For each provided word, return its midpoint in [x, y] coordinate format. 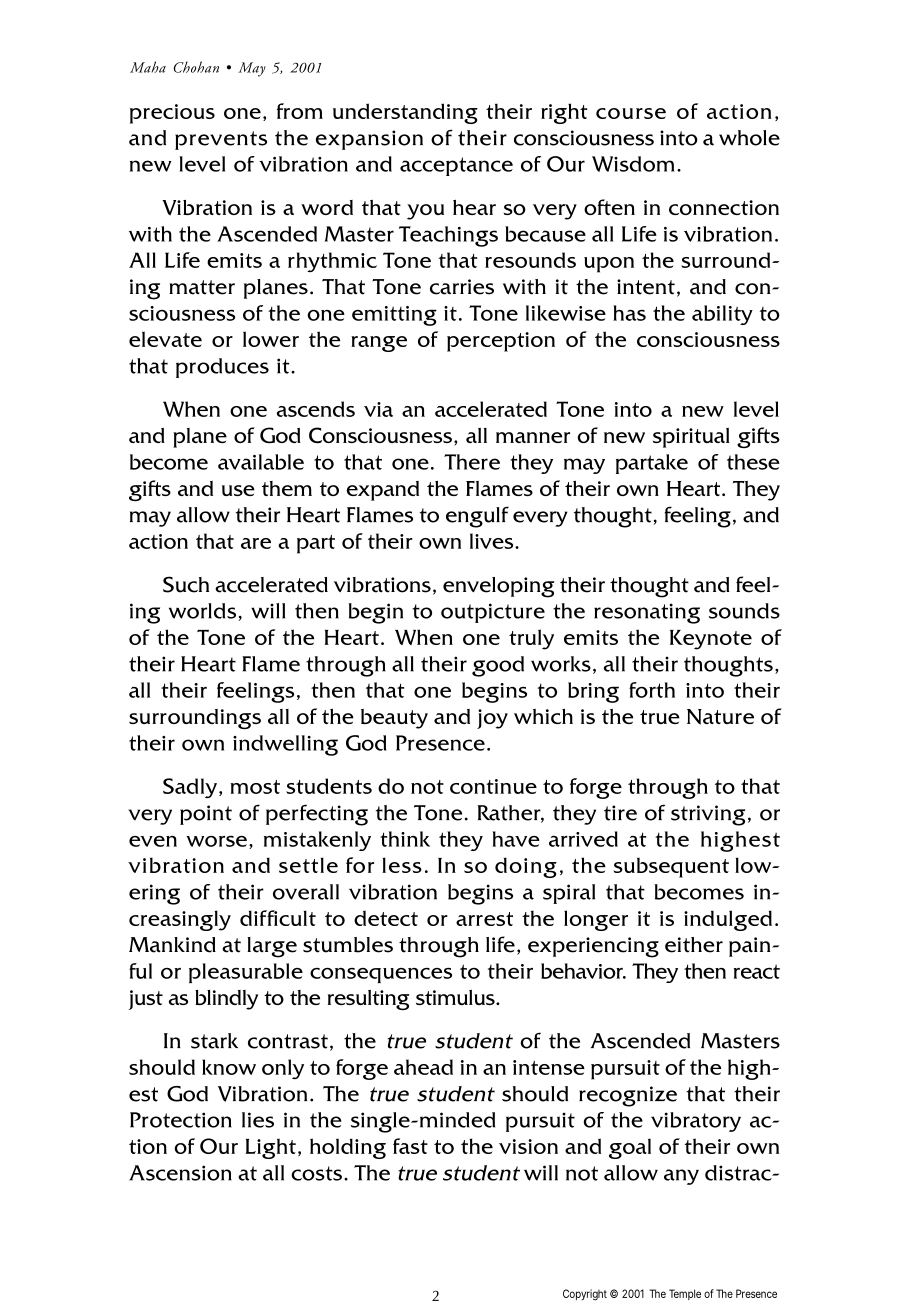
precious [172, 114]
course [631, 113]
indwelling [285, 745]
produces [222, 368]
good [498, 666]
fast [410, 1146]
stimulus [456, 997]
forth [652, 690]
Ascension [180, 1173]
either [694, 945]
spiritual [691, 438]
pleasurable [246, 973]
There [472, 462]
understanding [405, 113]
